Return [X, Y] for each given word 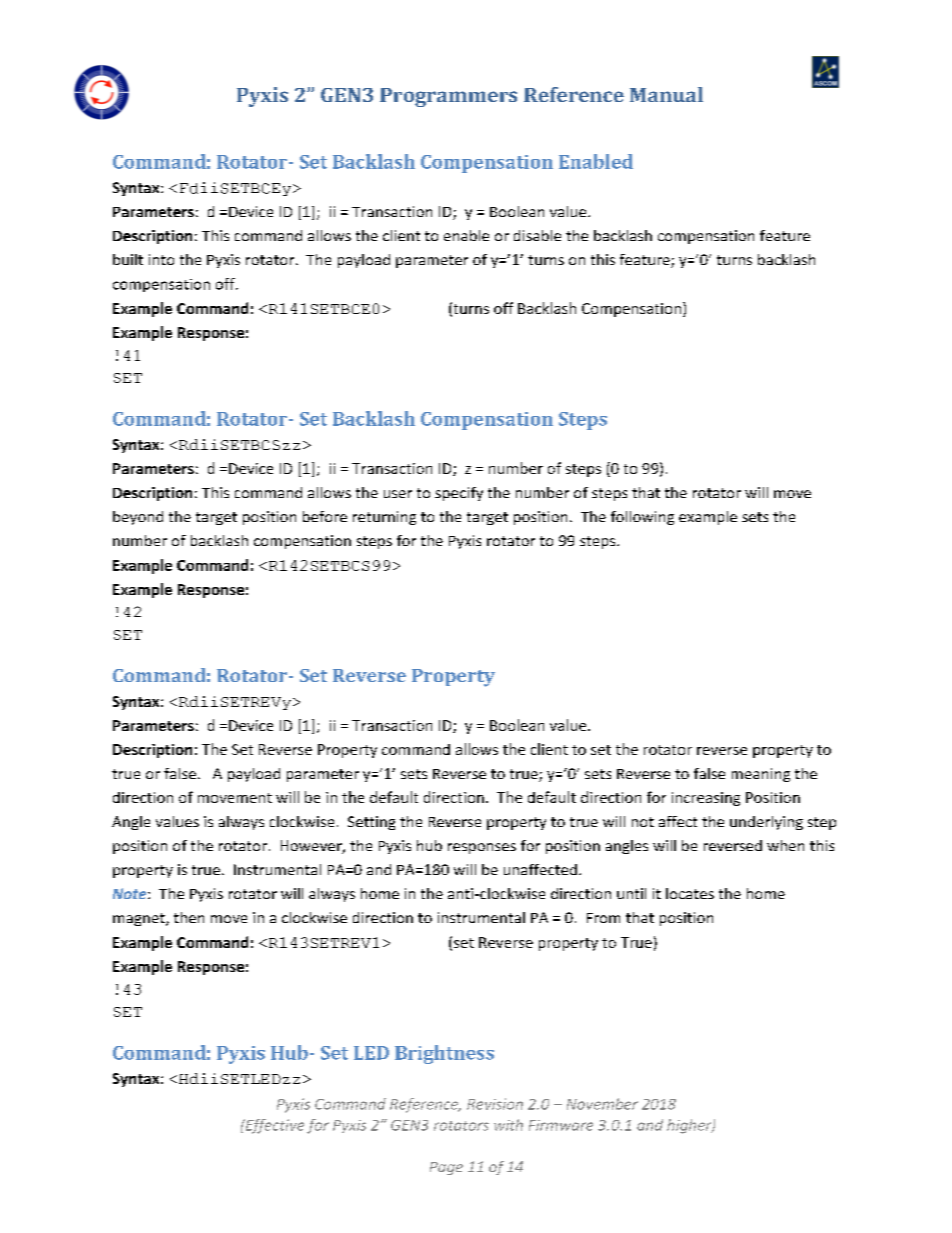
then [189, 917]
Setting [371, 823]
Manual [666, 94]
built [128, 259]
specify [459, 494]
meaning [761, 775]
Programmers [448, 97]
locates [690, 893]
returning [384, 518]
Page [446, 1168]
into [161, 259]
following [642, 518]
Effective [273, 1126]
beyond [138, 518]
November [602, 1104]
